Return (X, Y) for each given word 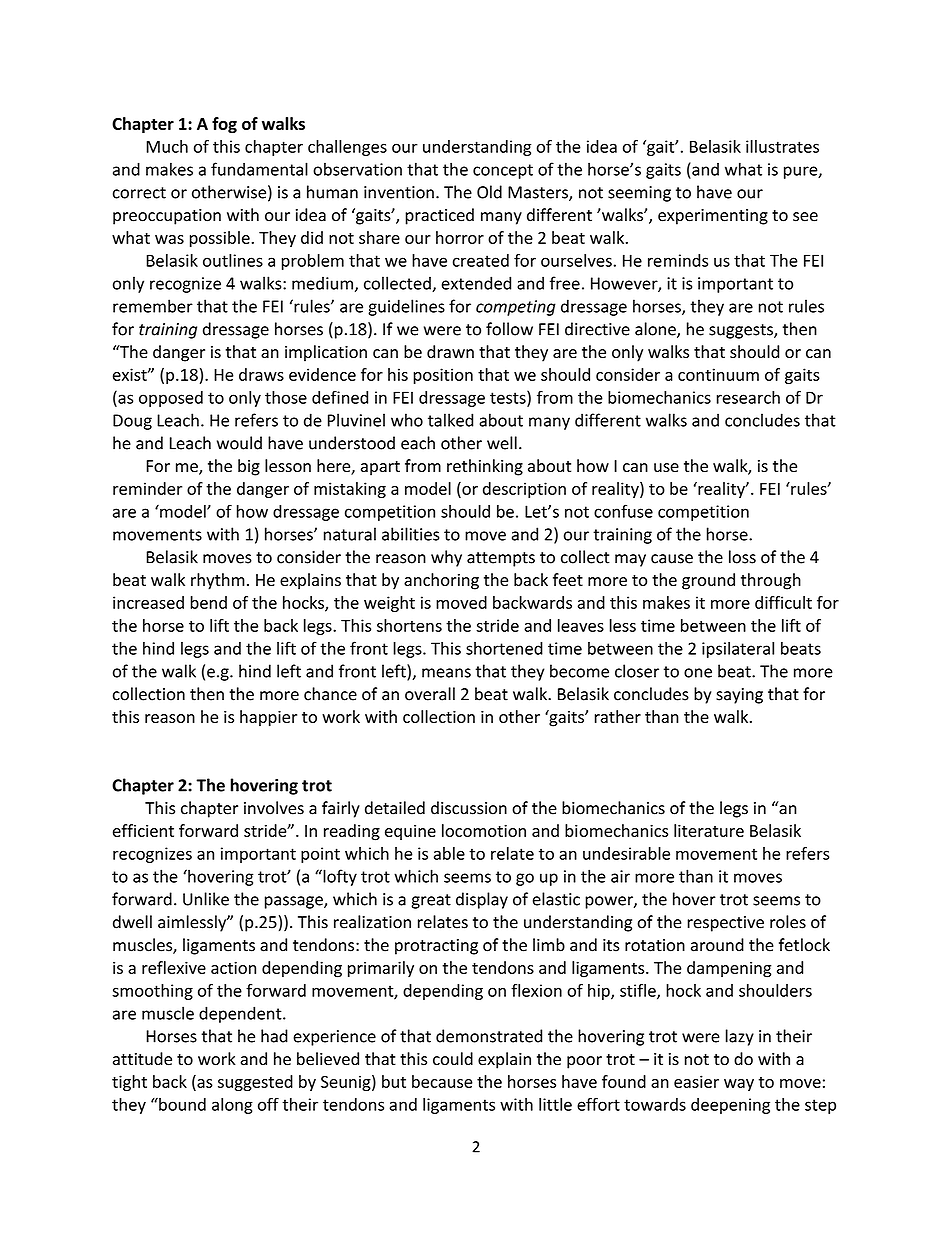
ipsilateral (738, 650)
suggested (255, 1083)
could (453, 1059)
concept (503, 171)
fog (224, 125)
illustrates (782, 146)
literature (709, 830)
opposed (171, 399)
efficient (143, 830)
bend (208, 602)
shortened (504, 648)
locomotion (484, 830)
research (748, 397)
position (443, 376)
